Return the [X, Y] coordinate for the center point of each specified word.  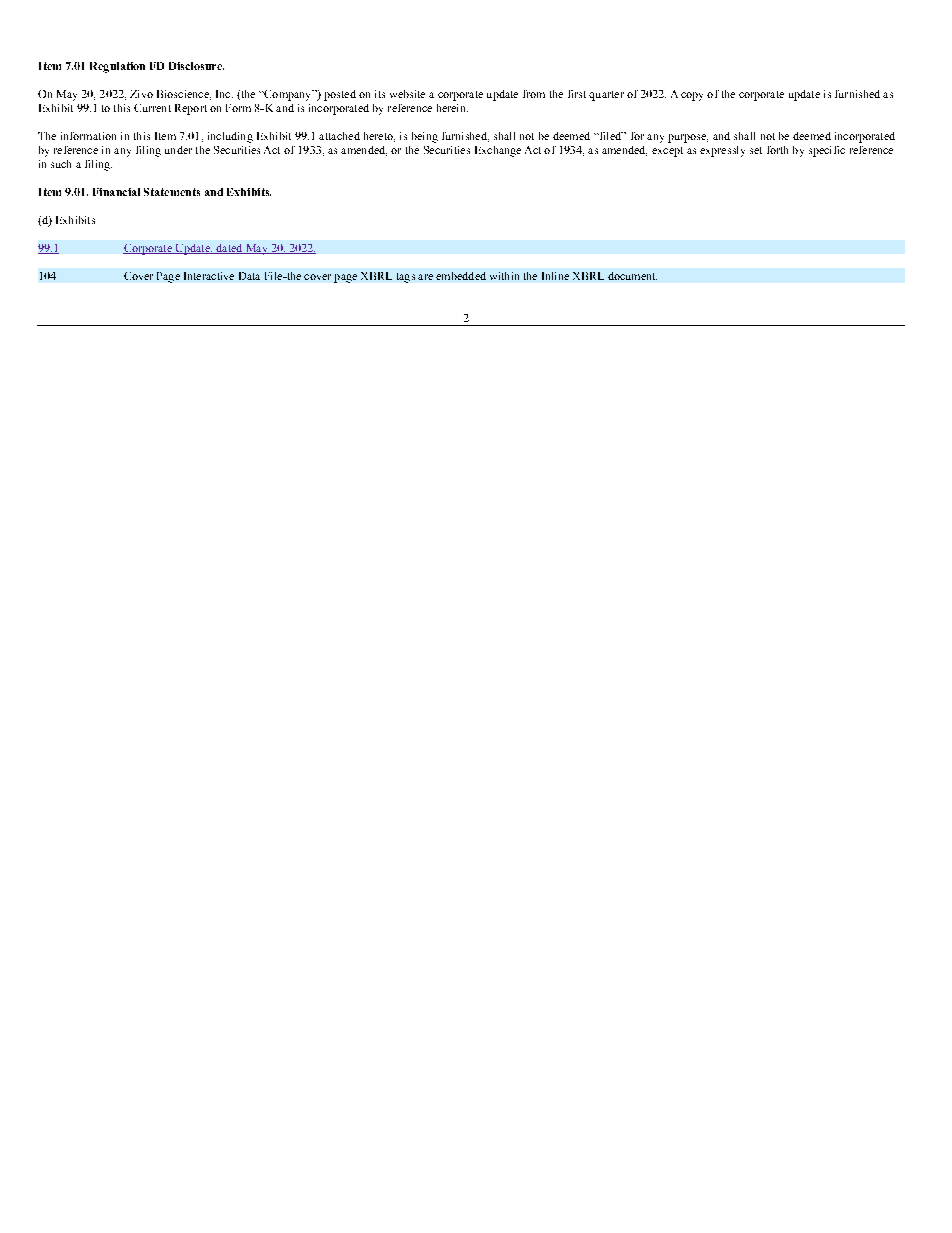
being [425, 137]
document [632, 276]
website [407, 94]
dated [229, 249]
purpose [688, 138]
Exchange [498, 151]
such [61, 164]
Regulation [117, 67]
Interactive [209, 276]
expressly [722, 151]
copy [692, 96]
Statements [172, 192]
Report [191, 109]
